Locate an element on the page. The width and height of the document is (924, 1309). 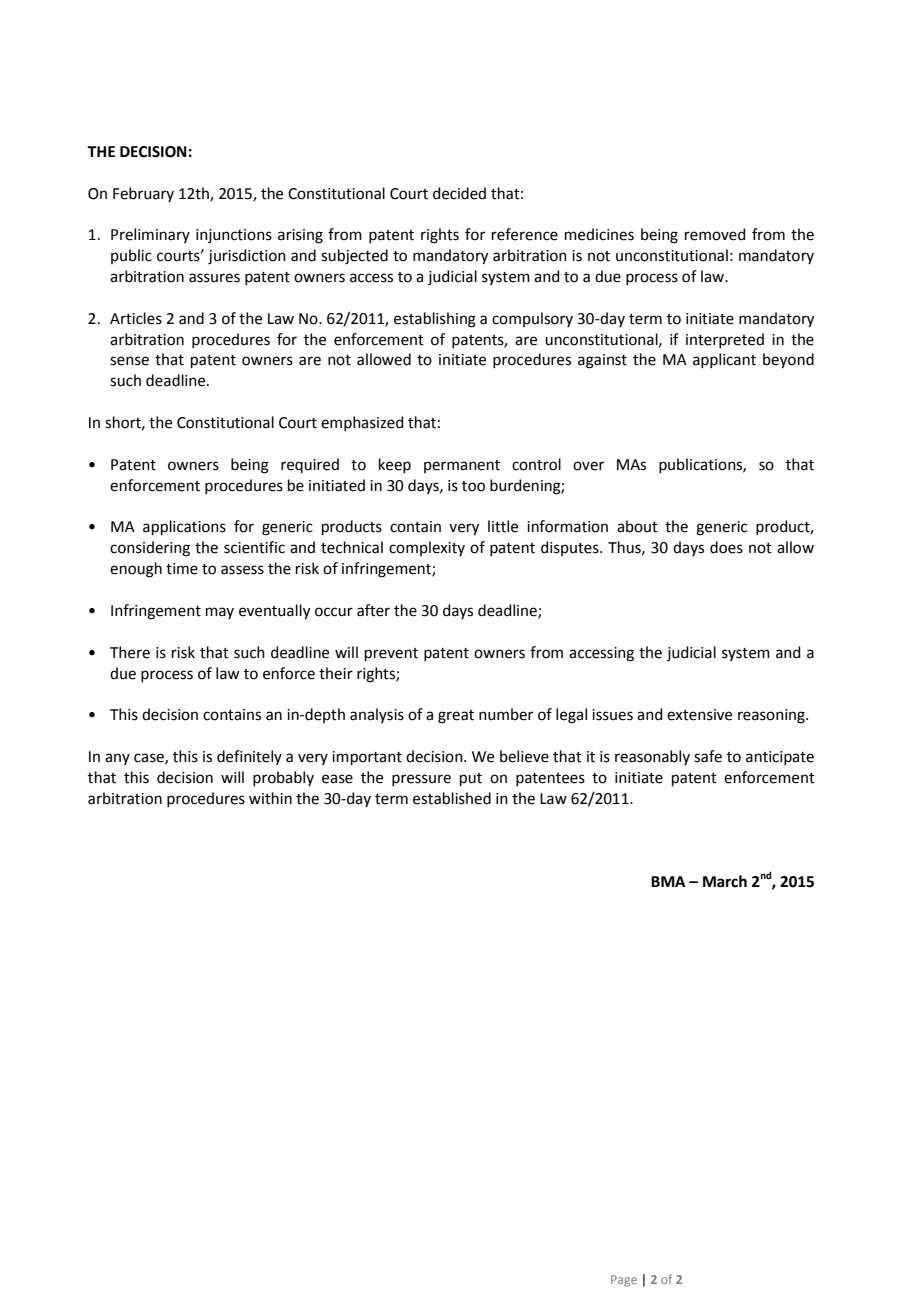
decided is located at coordinates (459, 193).
